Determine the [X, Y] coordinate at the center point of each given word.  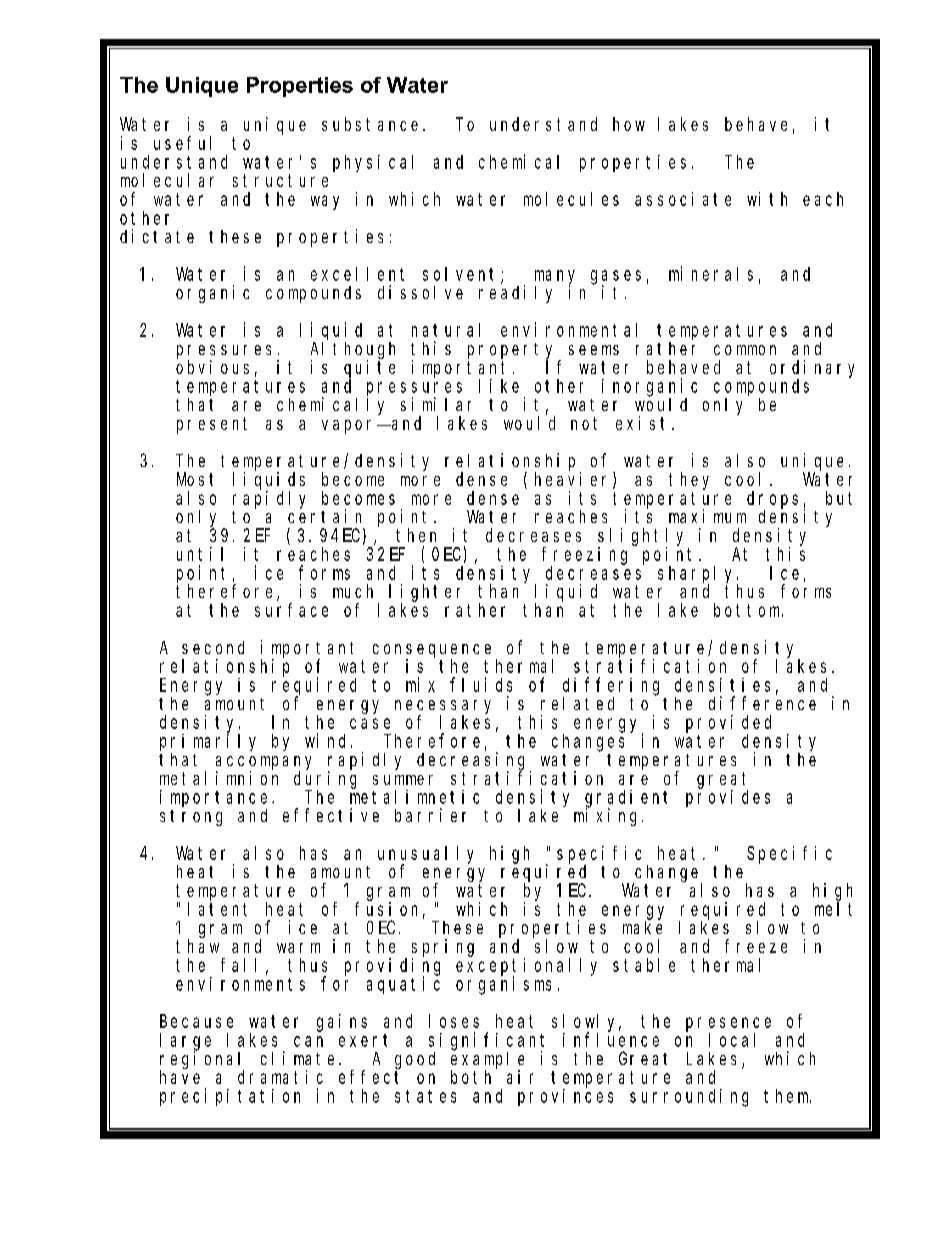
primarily [208, 742]
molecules [571, 199]
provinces [565, 1097]
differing [611, 686]
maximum [707, 516]
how [629, 124]
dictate [157, 236]
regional [202, 1060]
